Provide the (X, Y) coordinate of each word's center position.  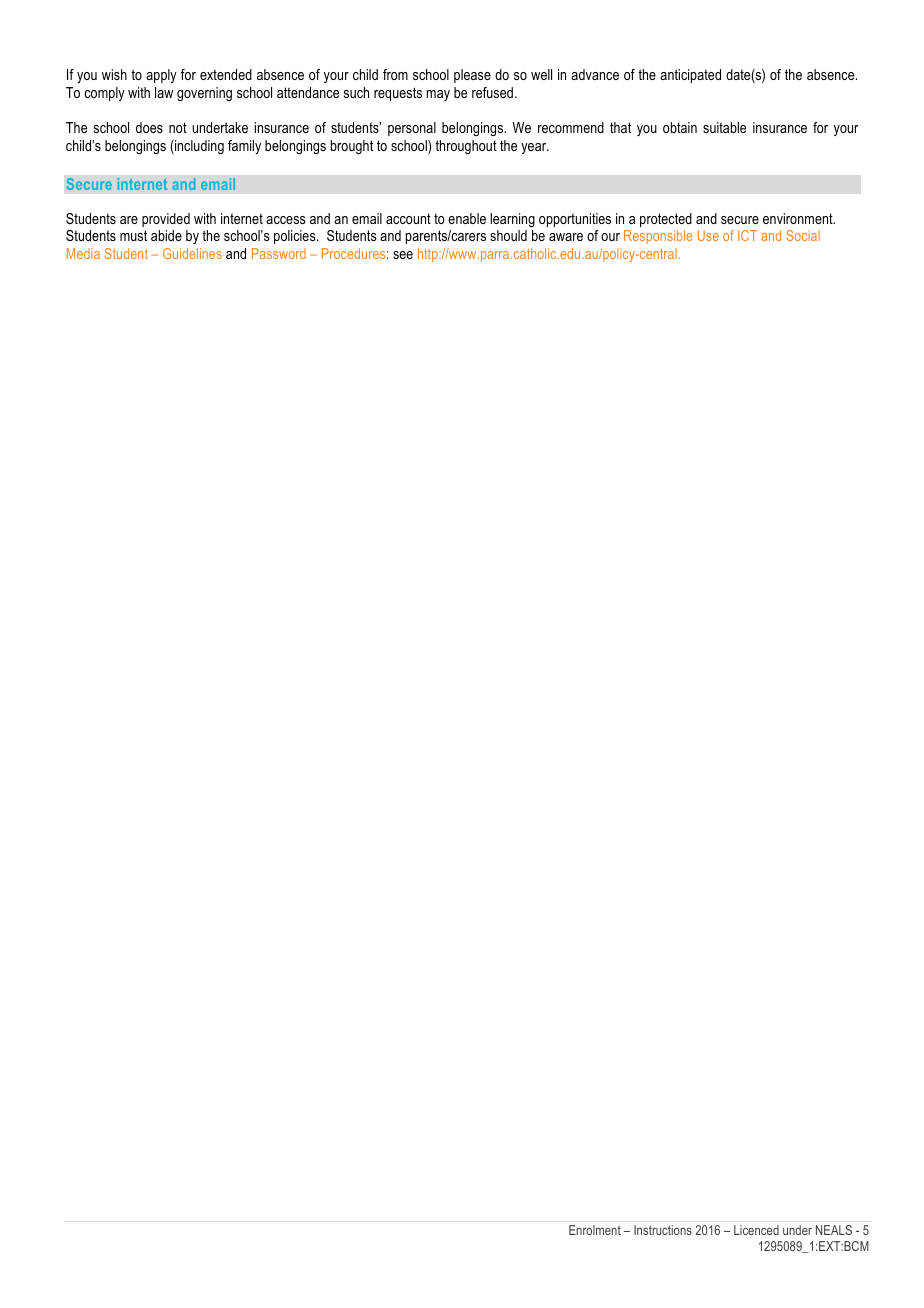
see (403, 255)
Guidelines (192, 253)
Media (83, 253)
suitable (724, 127)
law (164, 92)
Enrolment (595, 1230)
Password (279, 253)
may (438, 95)
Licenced (756, 1230)
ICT (747, 235)
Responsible (658, 237)
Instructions (663, 1230)
